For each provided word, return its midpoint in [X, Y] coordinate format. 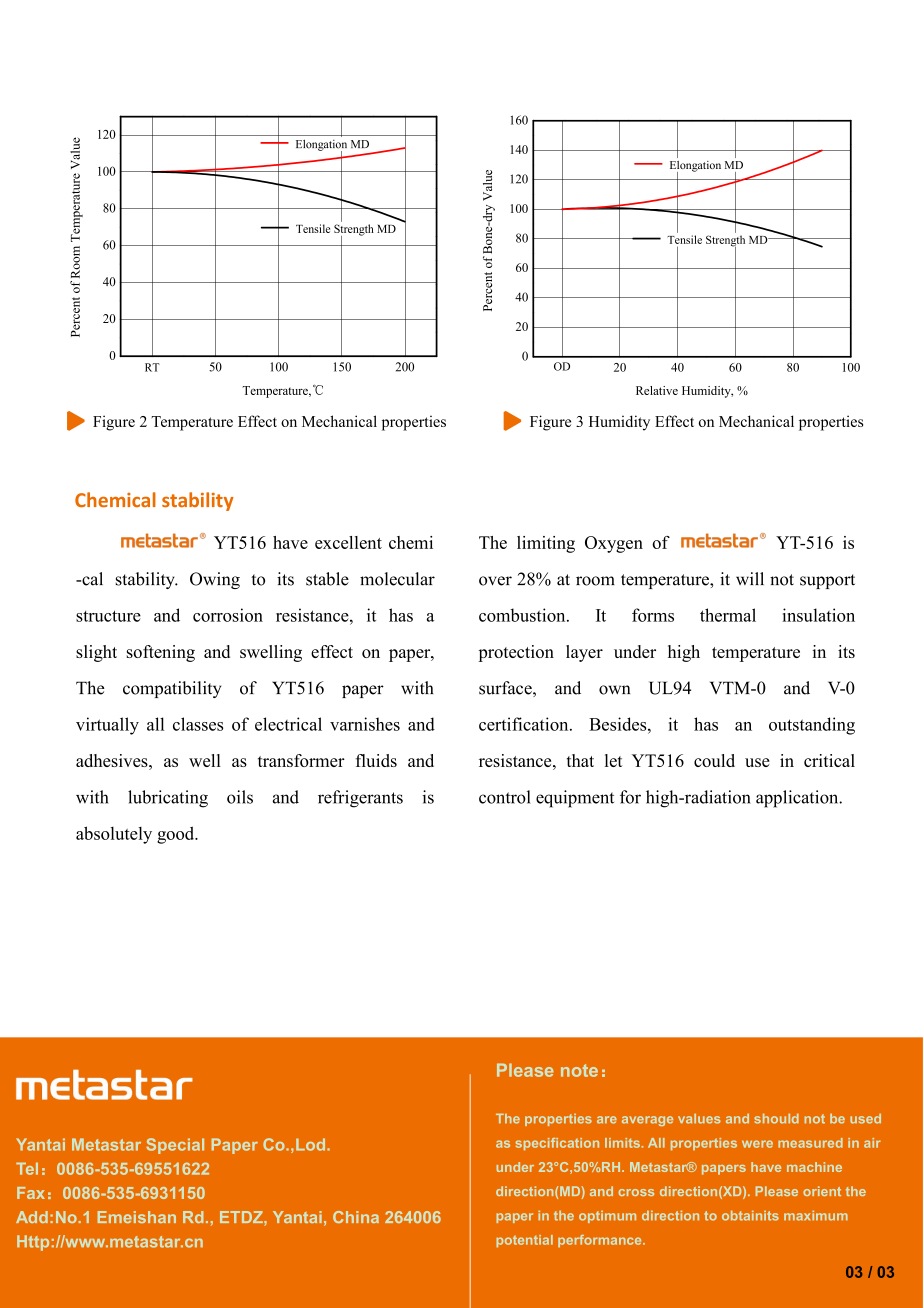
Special [175, 1146]
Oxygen [614, 544]
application [798, 799]
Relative [657, 390]
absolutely [114, 835]
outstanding [812, 726]
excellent [348, 542]
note [579, 1070]
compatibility [172, 689]
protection [516, 653]
